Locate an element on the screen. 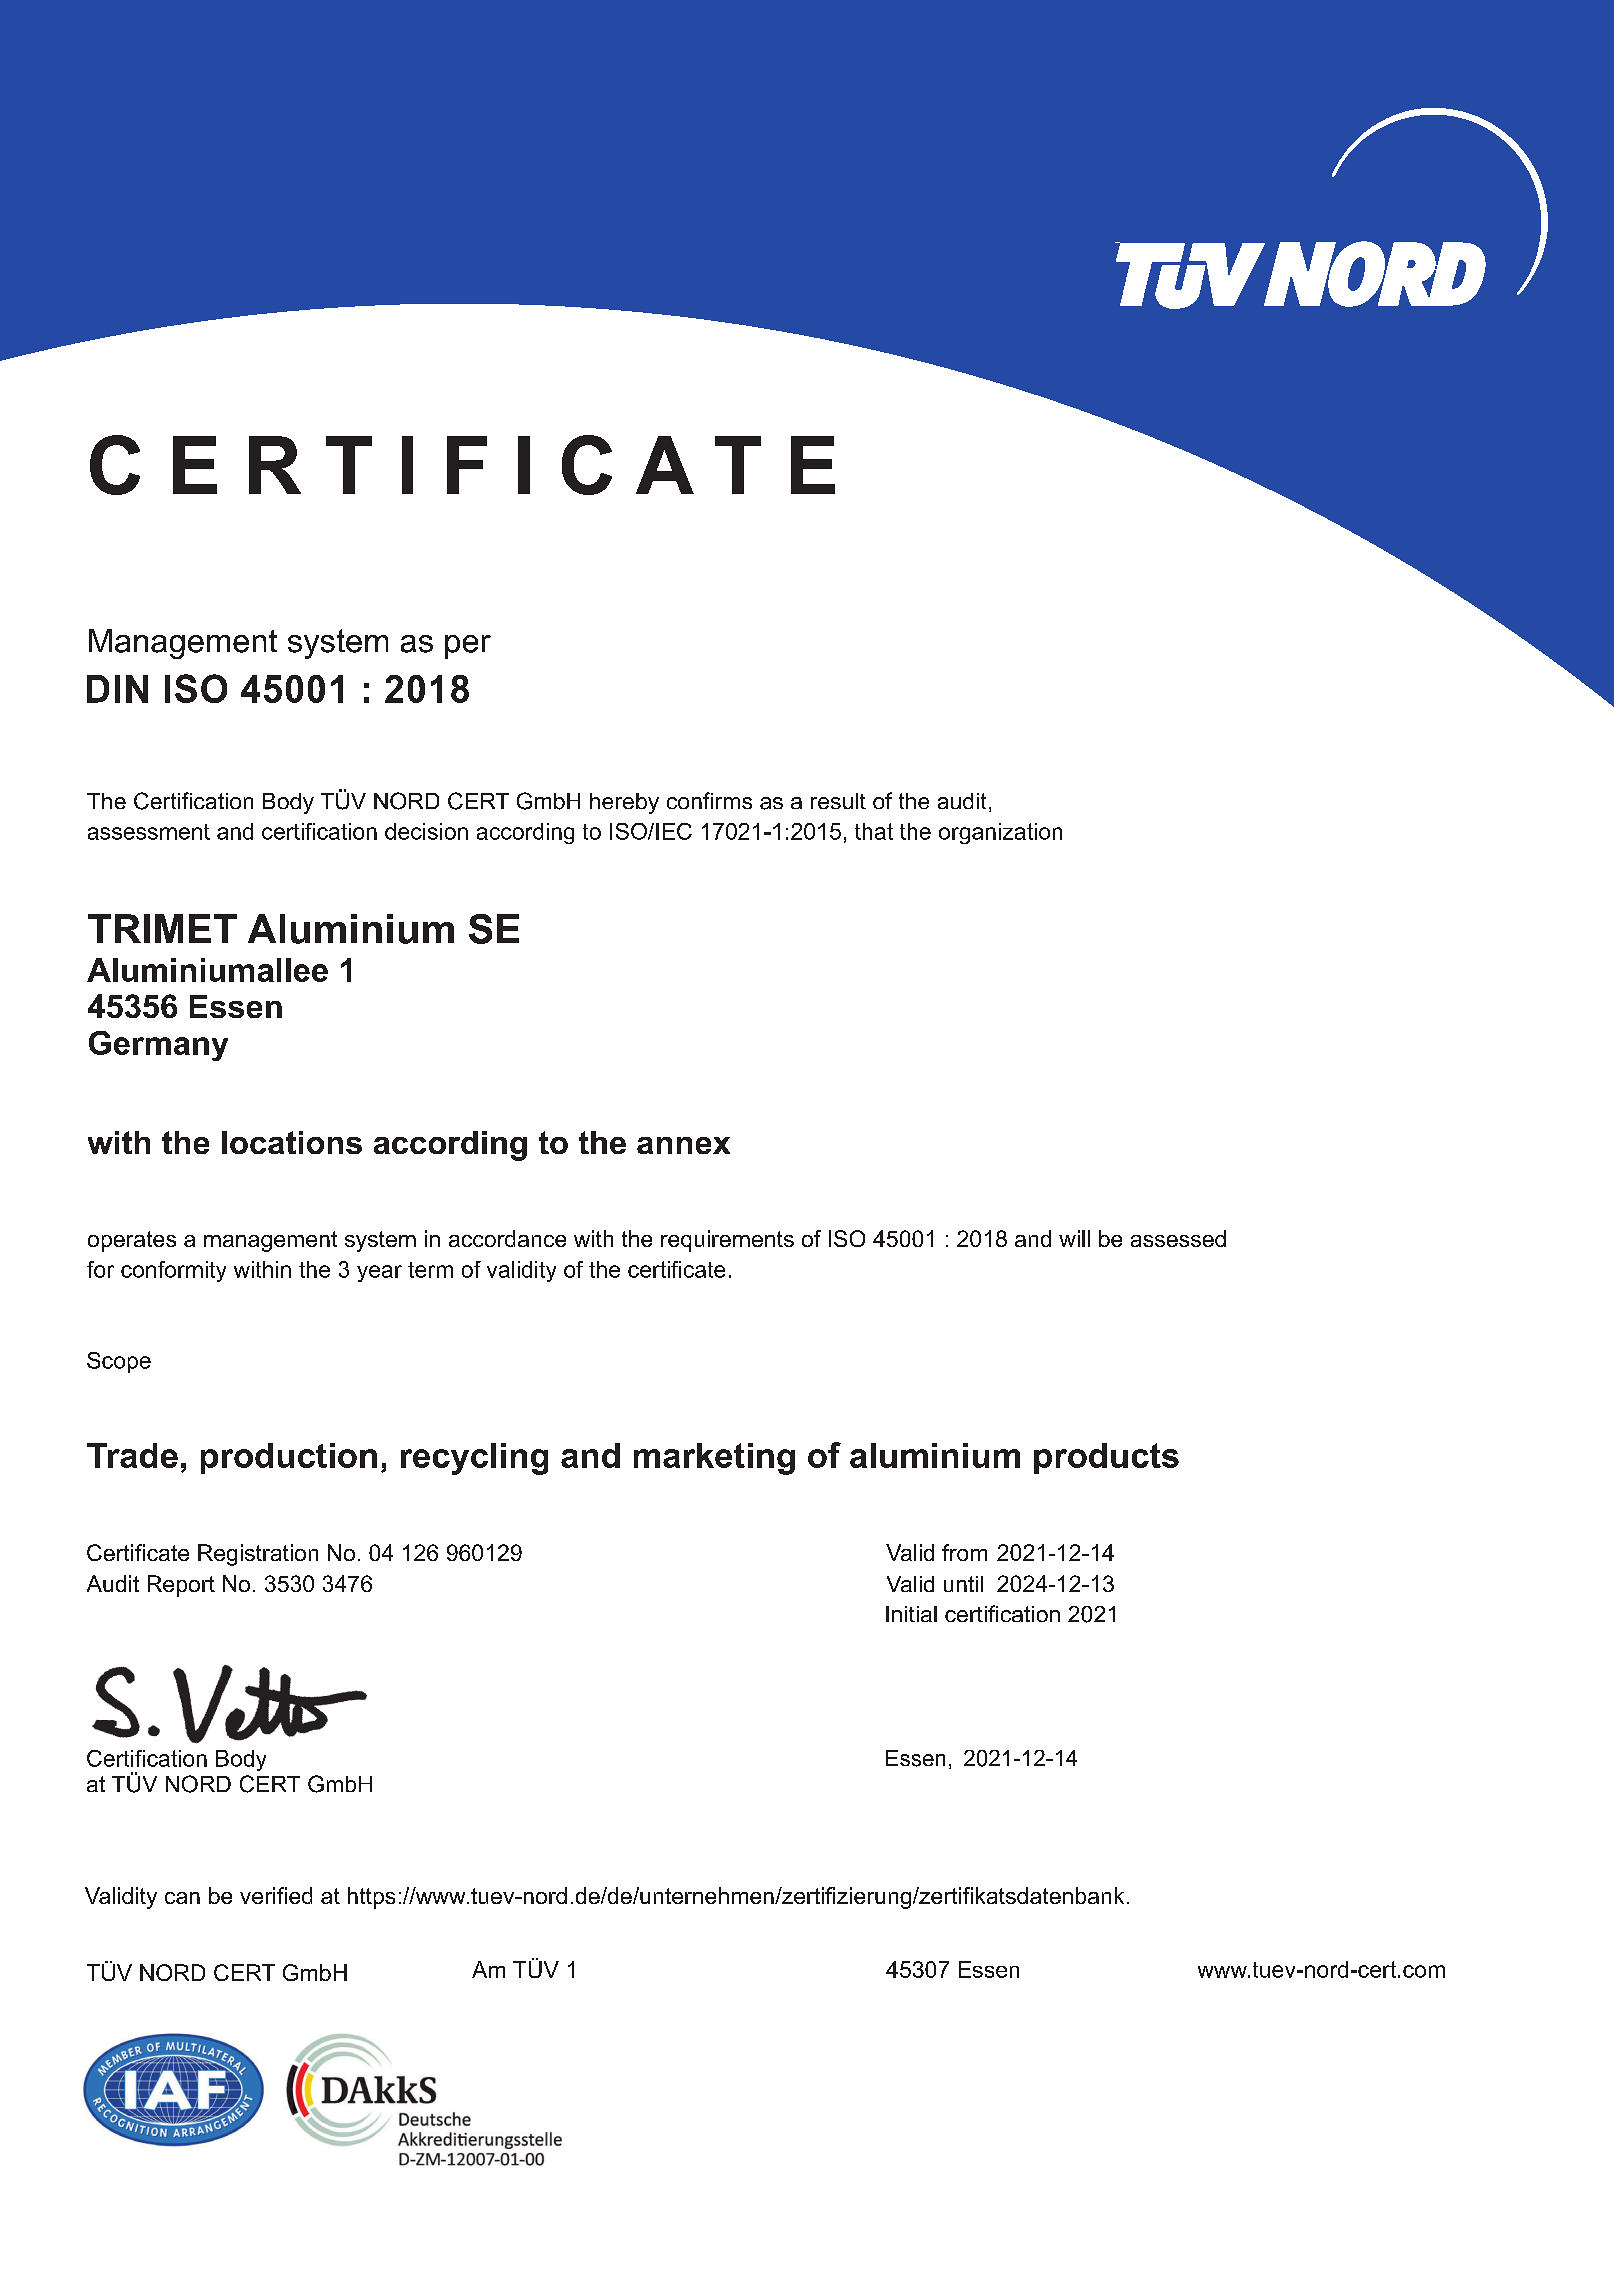 The width and height of the screenshot is (1614, 2283). verified is located at coordinates (276, 1895).
